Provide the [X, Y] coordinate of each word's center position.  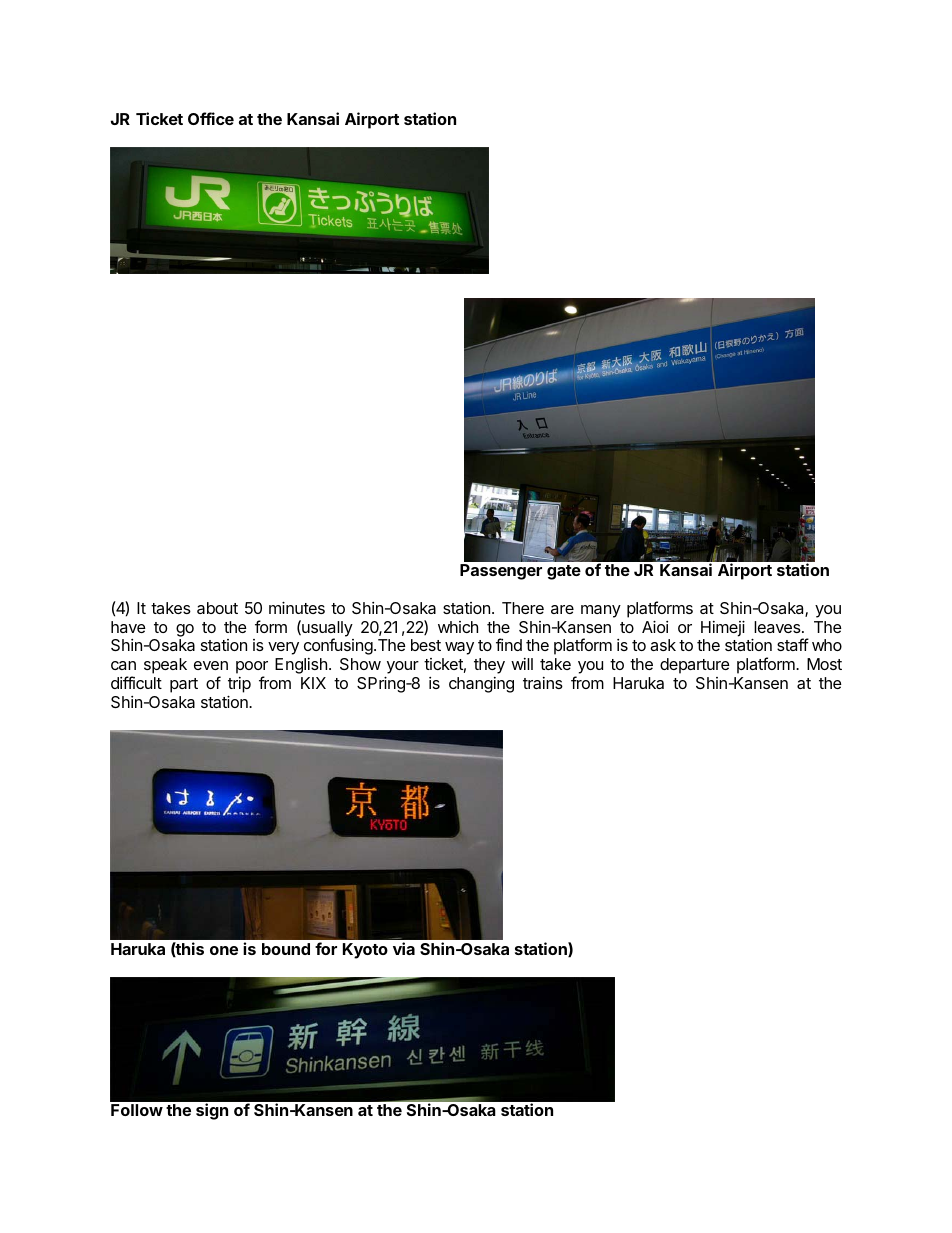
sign [212, 1111]
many [601, 611]
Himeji [723, 628]
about [217, 608]
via [404, 948]
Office [211, 118]
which [458, 627]
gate [564, 572]
